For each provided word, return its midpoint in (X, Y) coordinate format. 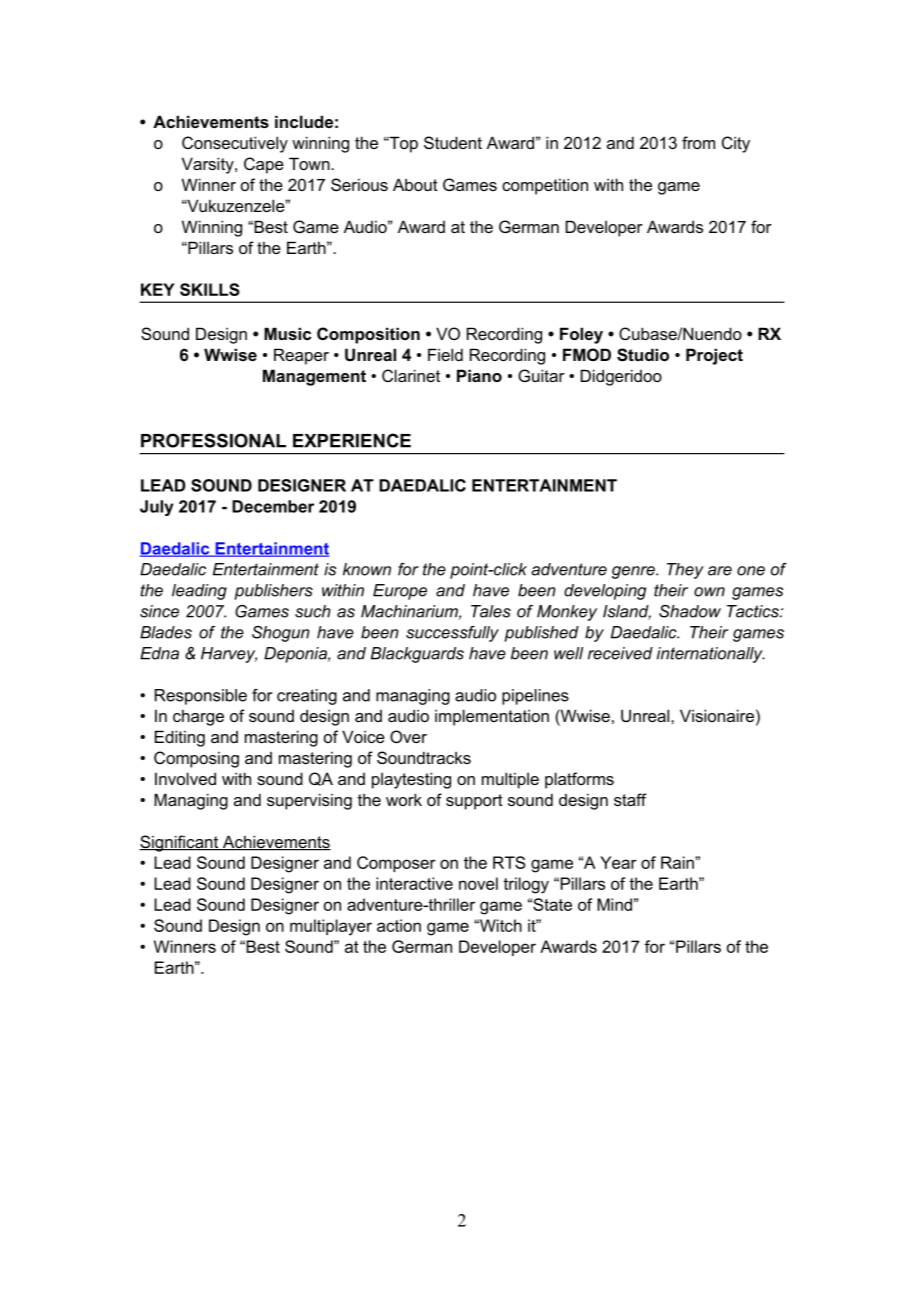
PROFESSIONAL (213, 440)
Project (714, 356)
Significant (180, 843)
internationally (711, 655)
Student (453, 142)
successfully (452, 634)
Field (445, 354)
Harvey (229, 655)
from (698, 142)
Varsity (209, 165)
